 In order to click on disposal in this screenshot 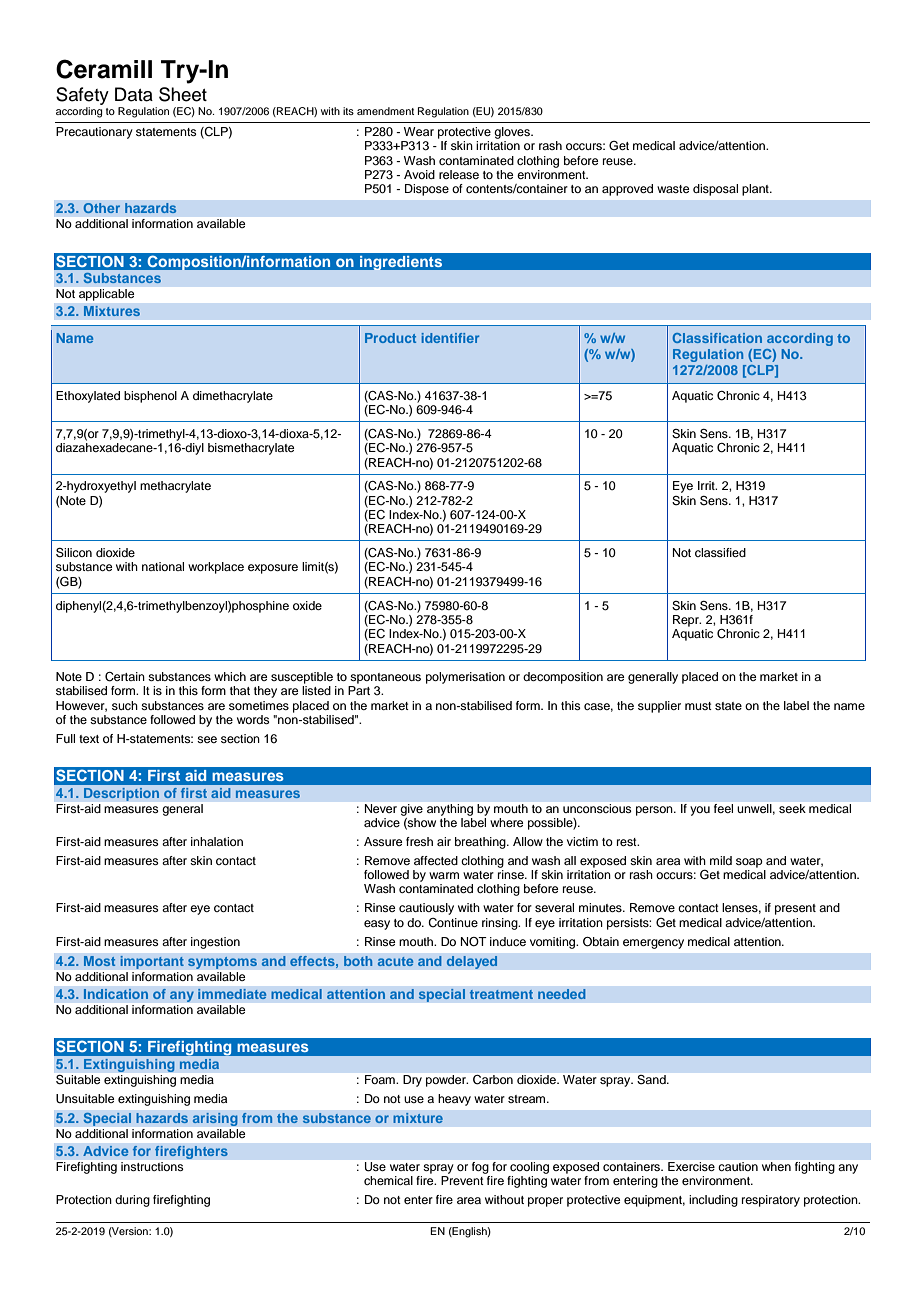, I will do `click(715, 190)`.
